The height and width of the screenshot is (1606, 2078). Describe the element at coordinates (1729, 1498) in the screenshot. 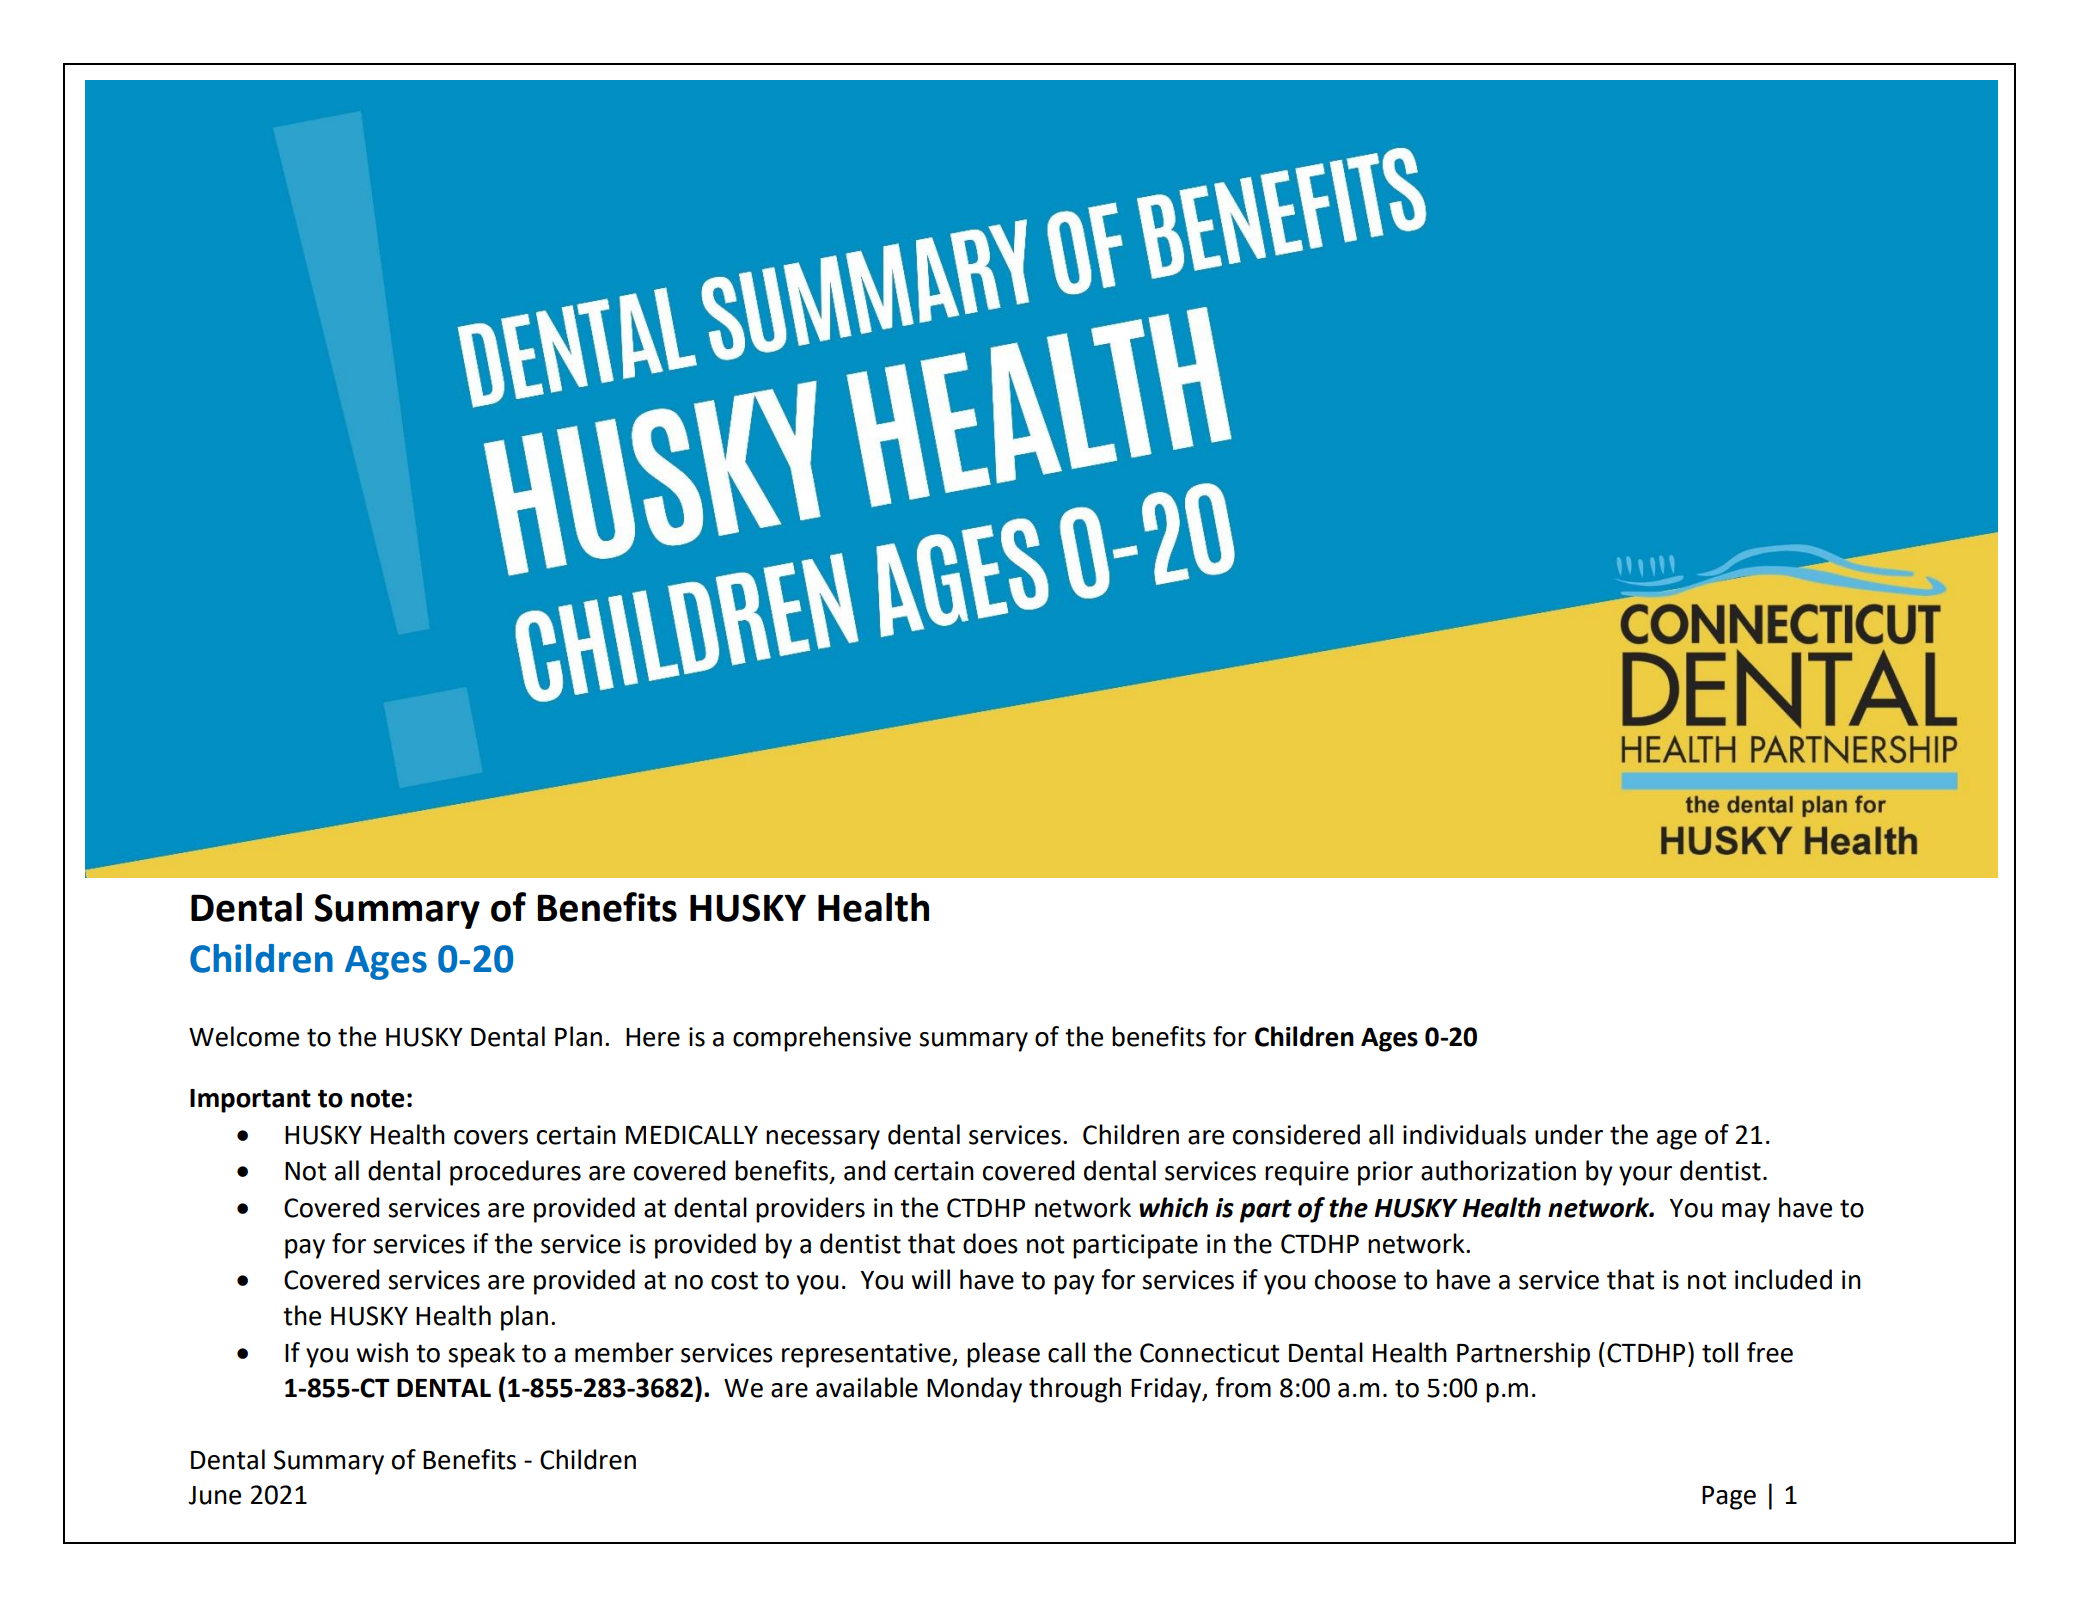

I see `Page` at that location.
